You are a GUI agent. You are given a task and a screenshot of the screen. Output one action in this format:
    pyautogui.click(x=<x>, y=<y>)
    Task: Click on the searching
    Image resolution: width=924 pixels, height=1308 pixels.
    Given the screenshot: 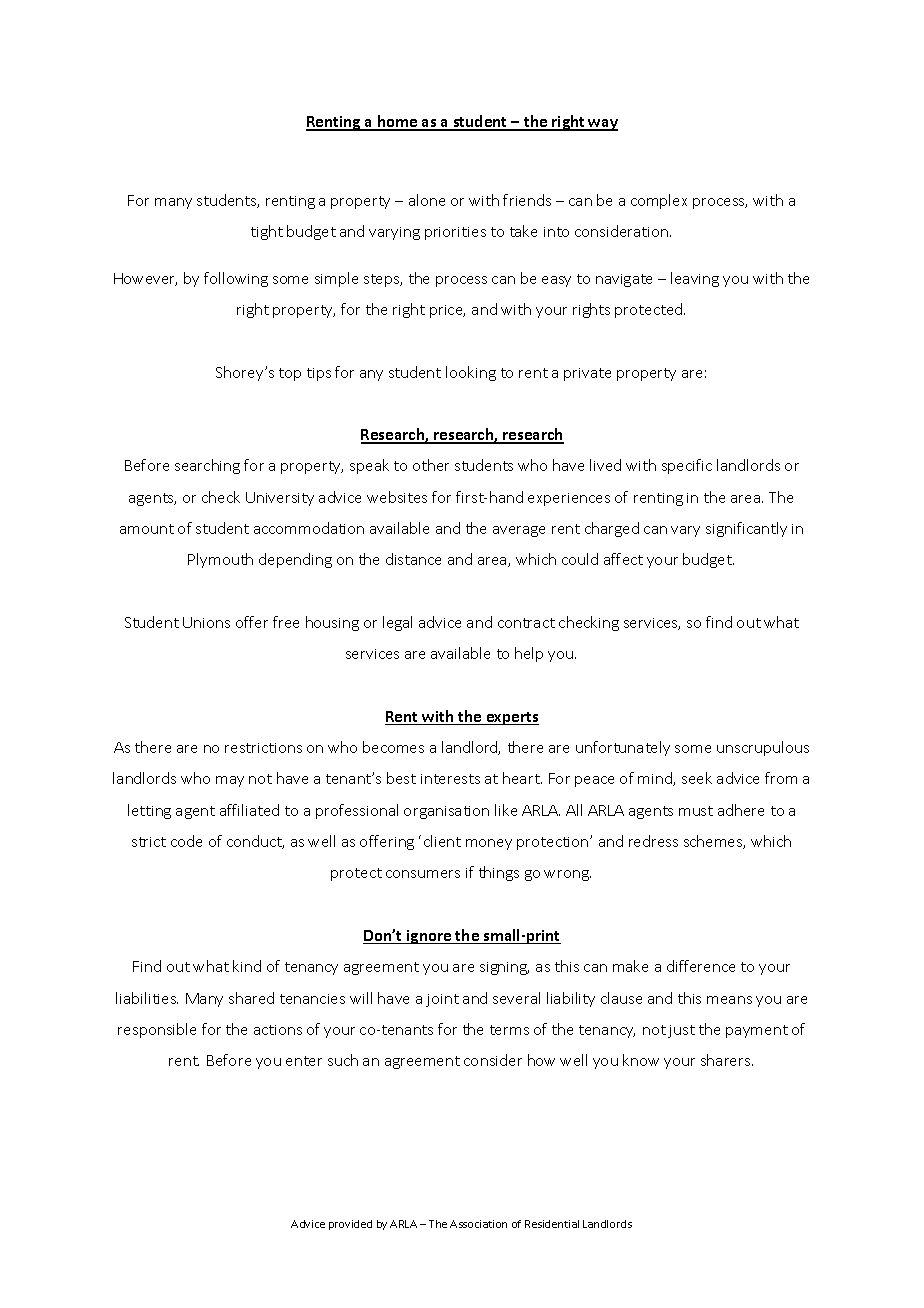 What is the action you would take?
    pyautogui.click(x=207, y=466)
